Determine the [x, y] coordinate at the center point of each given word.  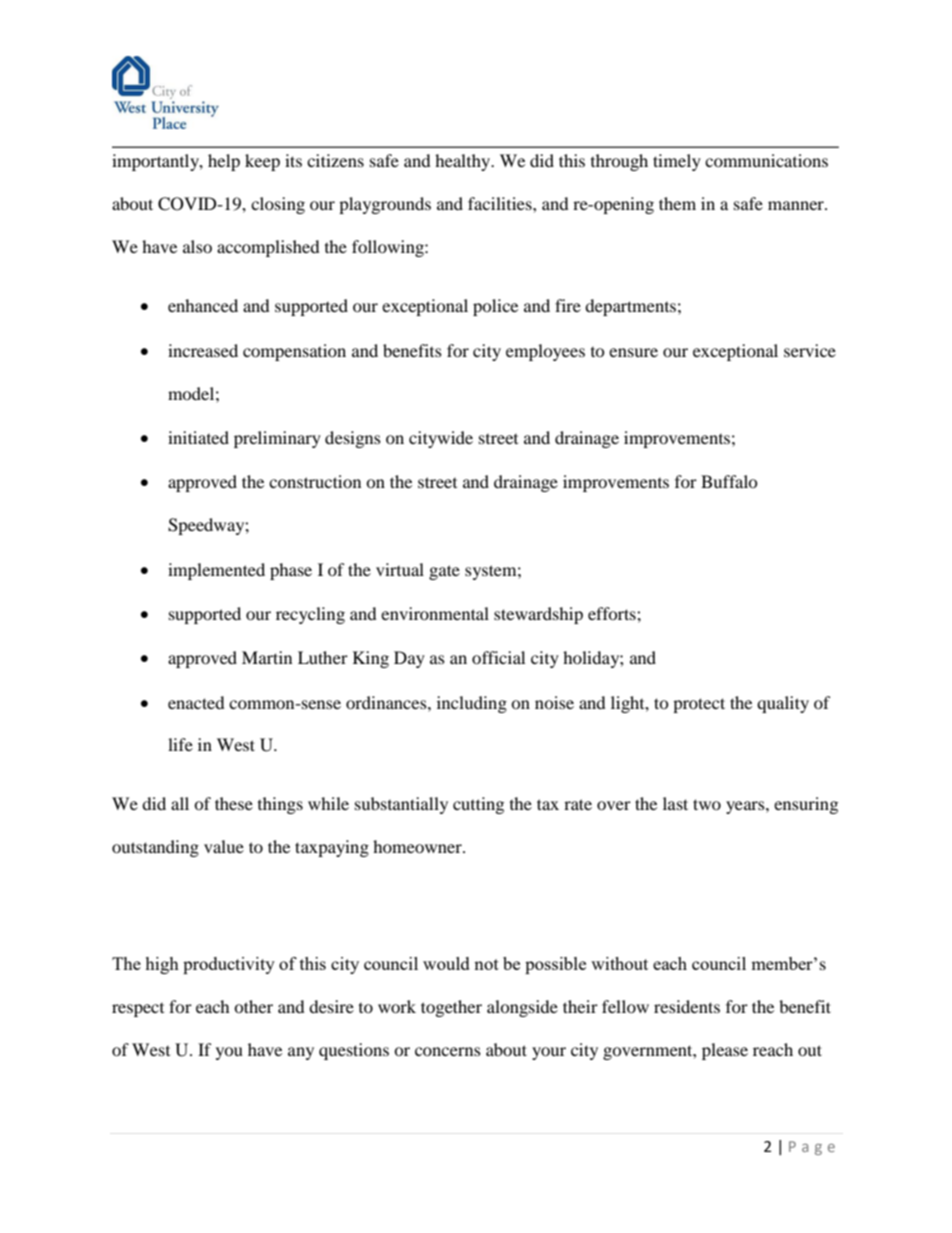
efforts [613, 613]
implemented [216, 571]
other [253, 1006]
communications [766, 160]
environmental [435, 613]
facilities [501, 203]
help [224, 162]
